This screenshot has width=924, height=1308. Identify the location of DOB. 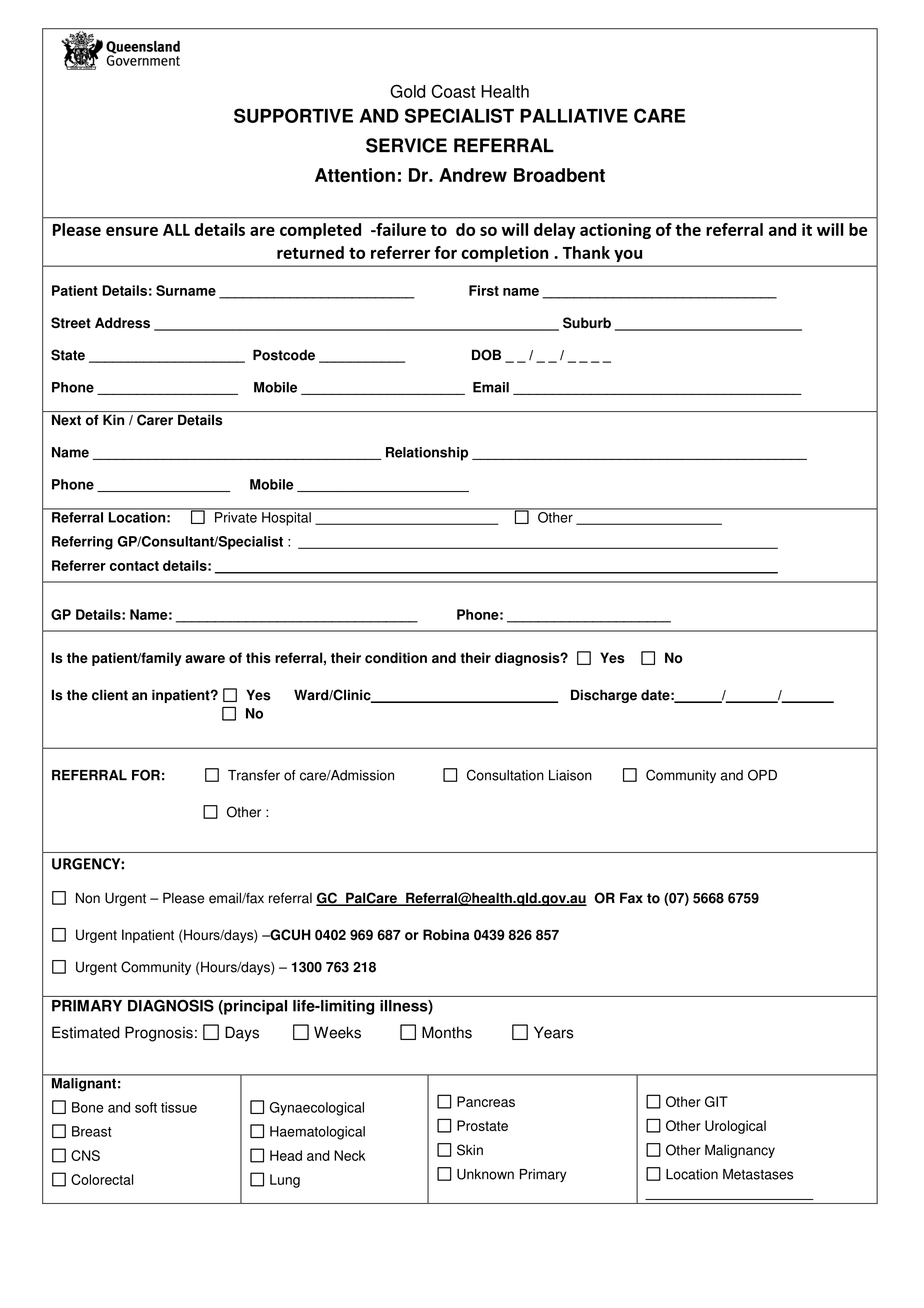
(486, 355).
